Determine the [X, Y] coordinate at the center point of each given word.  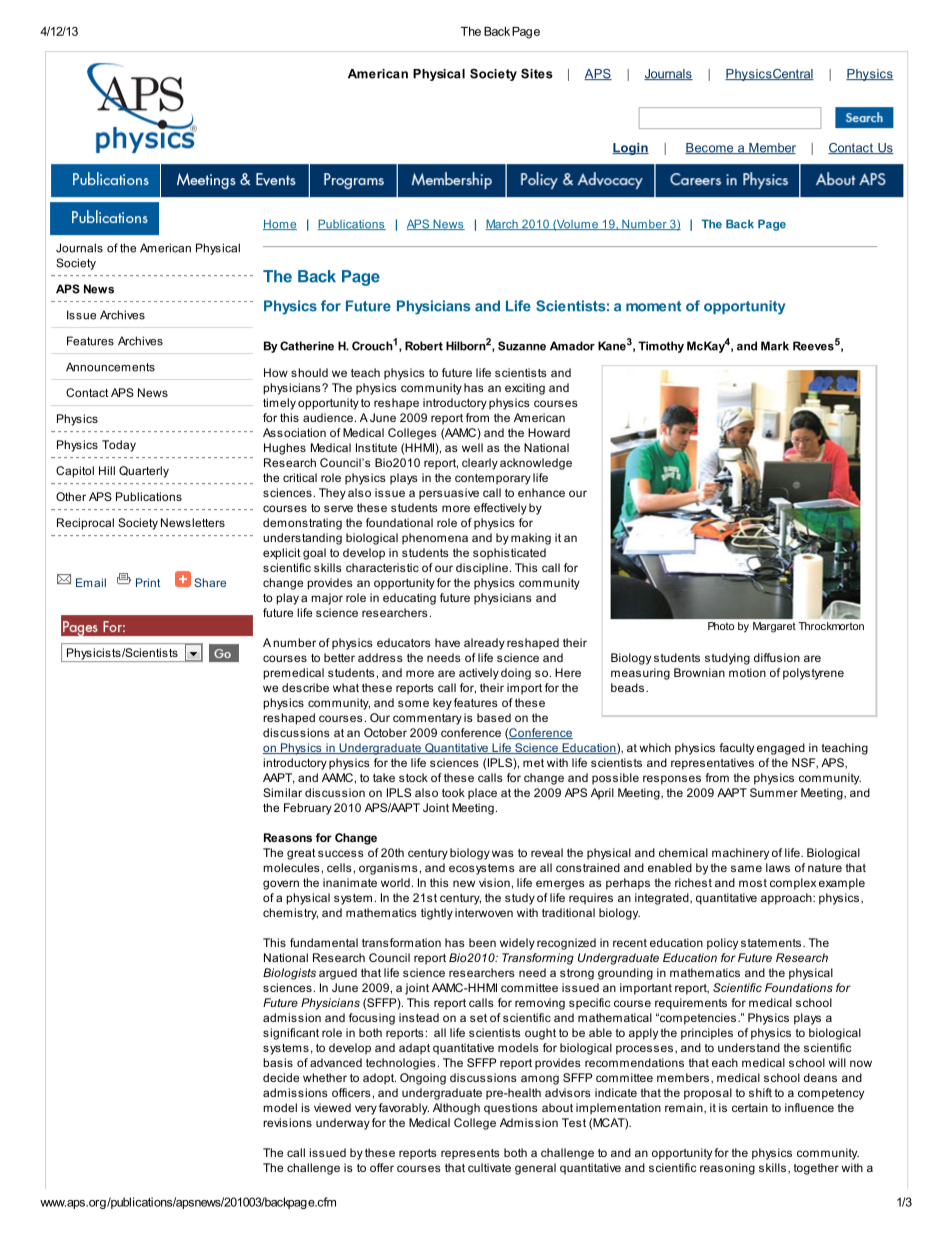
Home [280, 224]
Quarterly [144, 472]
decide [281, 1077]
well [472, 447]
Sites [537, 74]
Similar [282, 792]
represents [470, 1154]
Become [710, 148]
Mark [775, 346]
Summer [774, 792]
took [453, 792]
